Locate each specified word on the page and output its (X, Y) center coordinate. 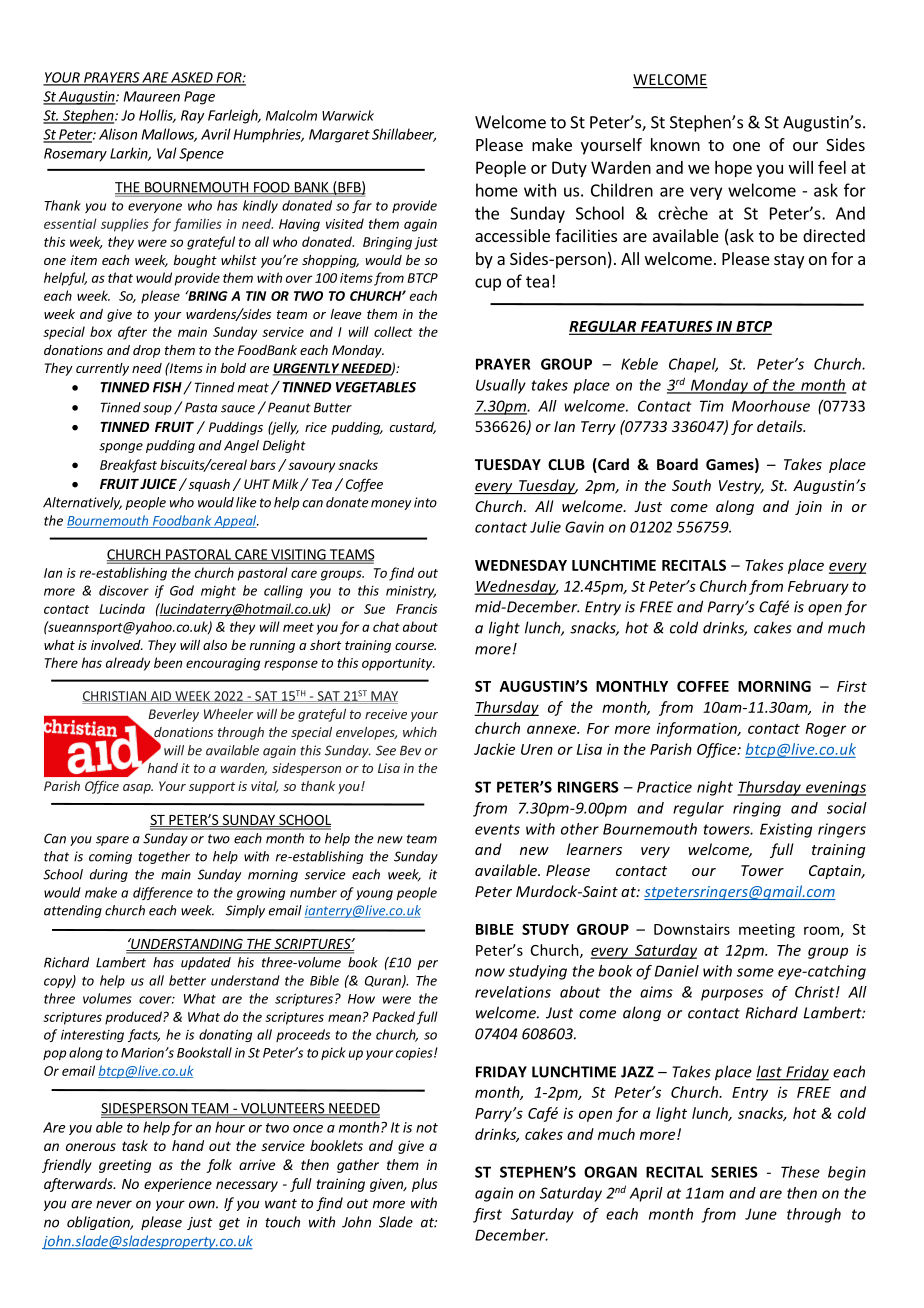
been (168, 662)
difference (163, 893)
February (818, 587)
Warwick (348, 115)
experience (178, 1185)
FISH (168, 388)
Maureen (152, 96)
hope (733, 169)
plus (425, 1185)
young (374, 895)
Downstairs (692, 929)
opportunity (398, 664)
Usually (501, 386)
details (781, 426)
